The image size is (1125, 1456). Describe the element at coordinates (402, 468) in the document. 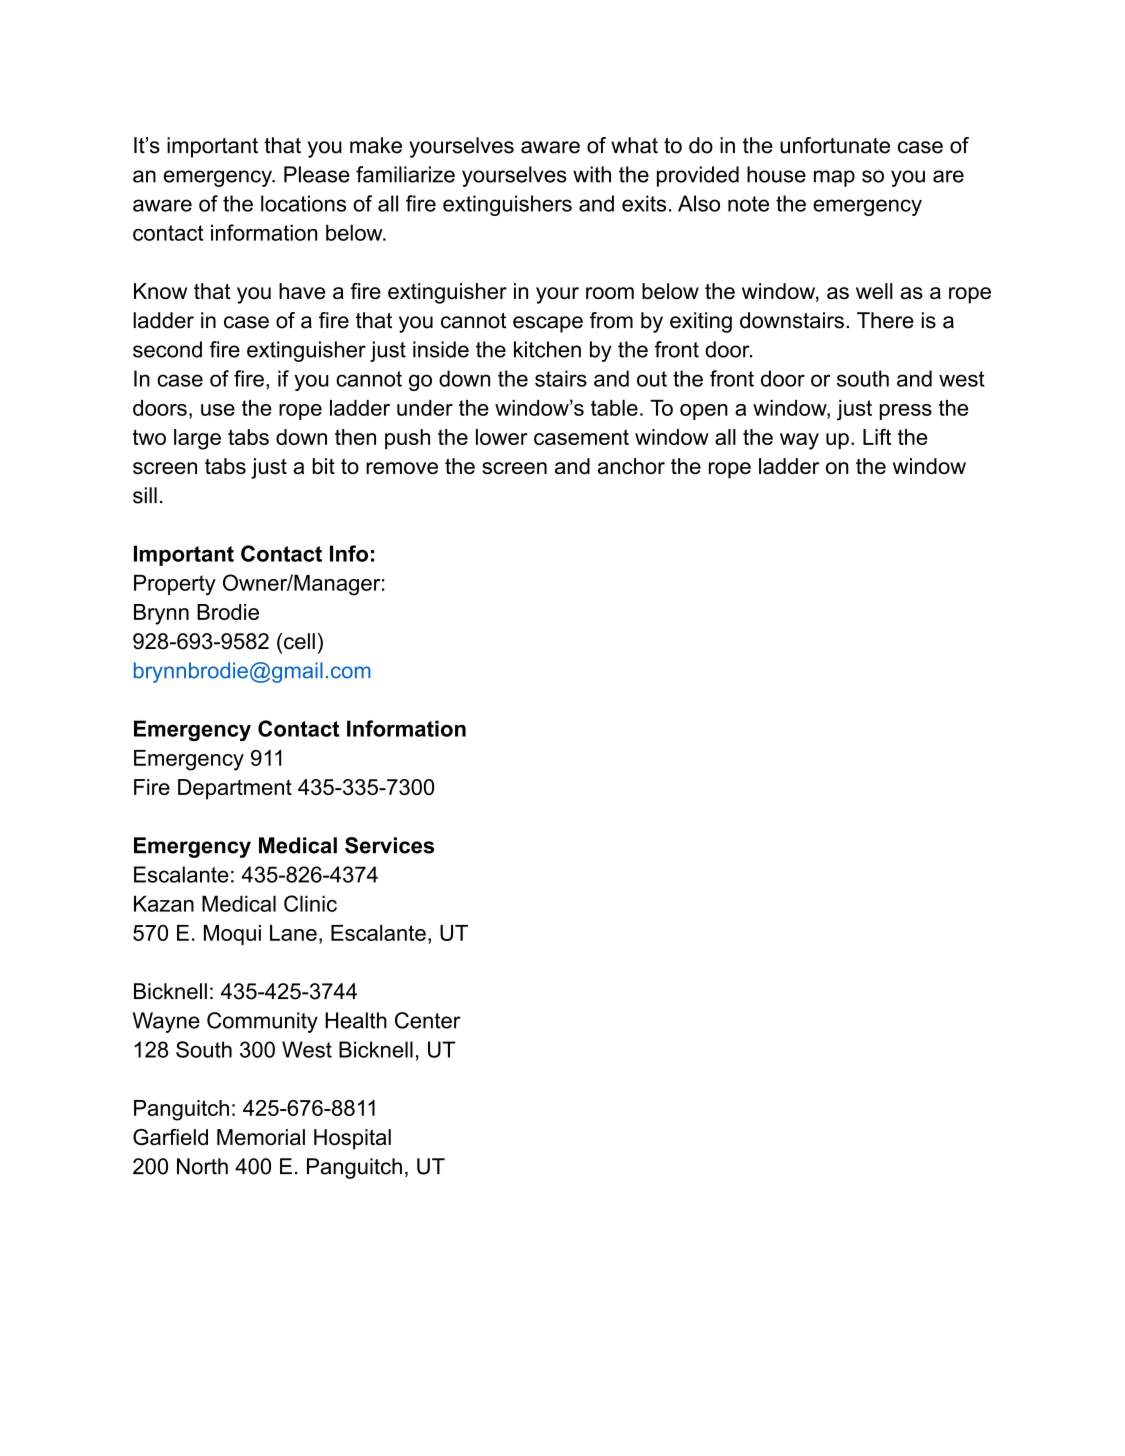

I see `remove` at that location.
